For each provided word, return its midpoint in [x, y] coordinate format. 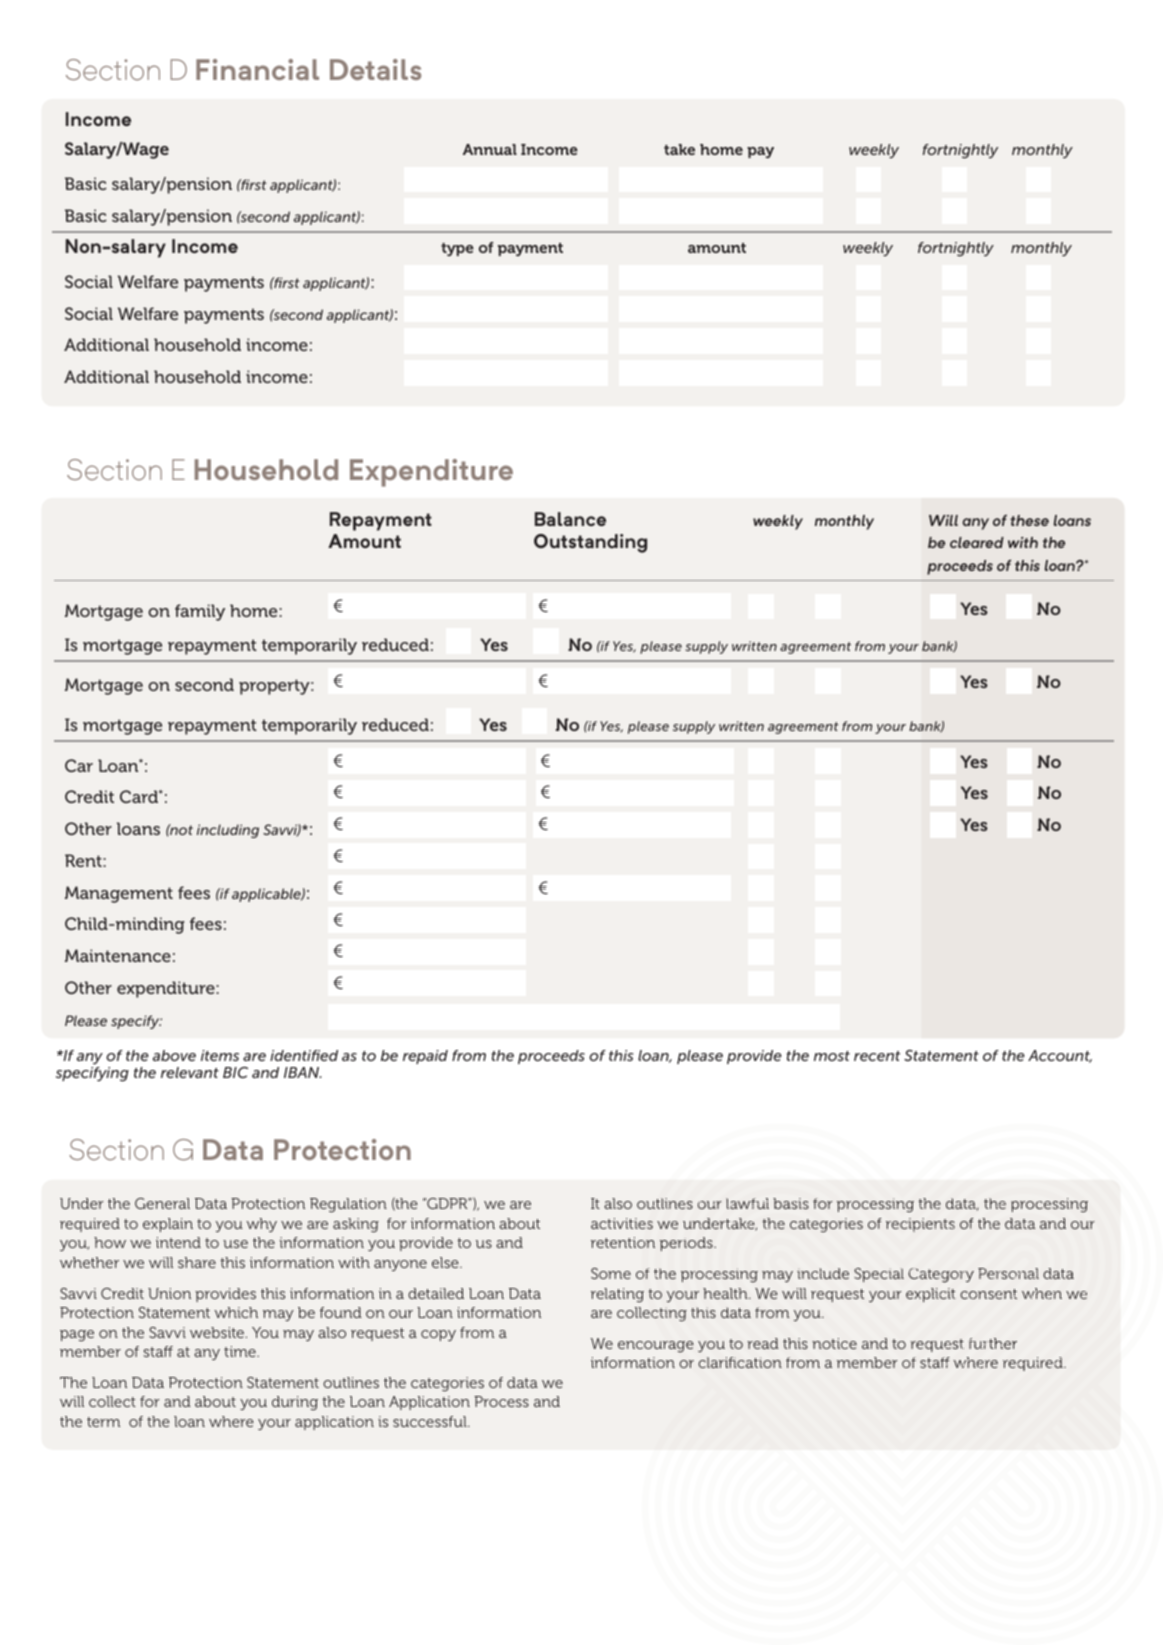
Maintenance [118, 955]
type [457, 249]
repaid [425, 1057]
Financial [257, 69]
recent [877, 1056]
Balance [570, 519]
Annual [490, 149]
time [241, 1351]
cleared [977, 542]
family [200, 612]
